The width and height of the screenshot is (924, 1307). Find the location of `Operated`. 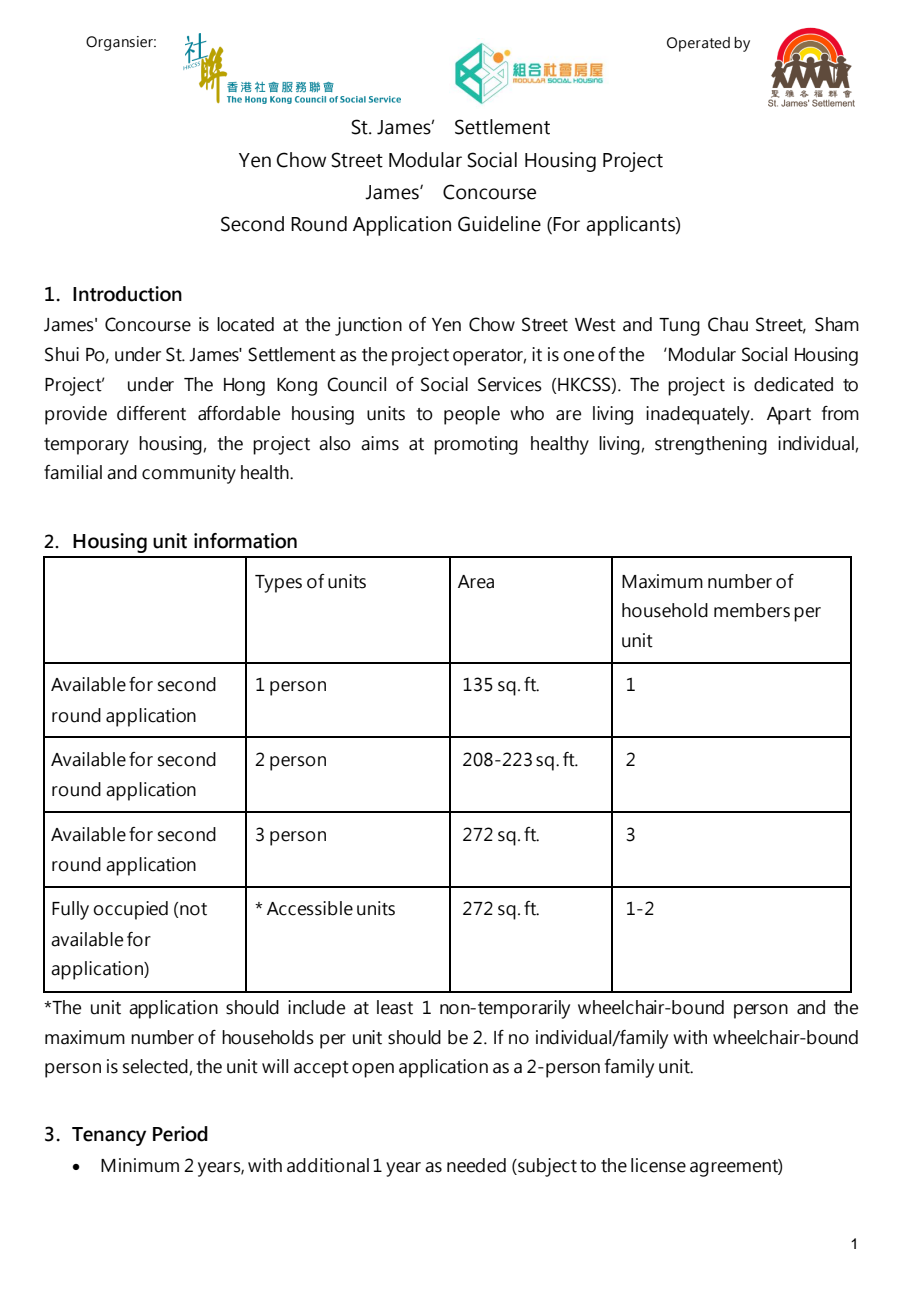

Operated is located at coordinates (698, 44).
